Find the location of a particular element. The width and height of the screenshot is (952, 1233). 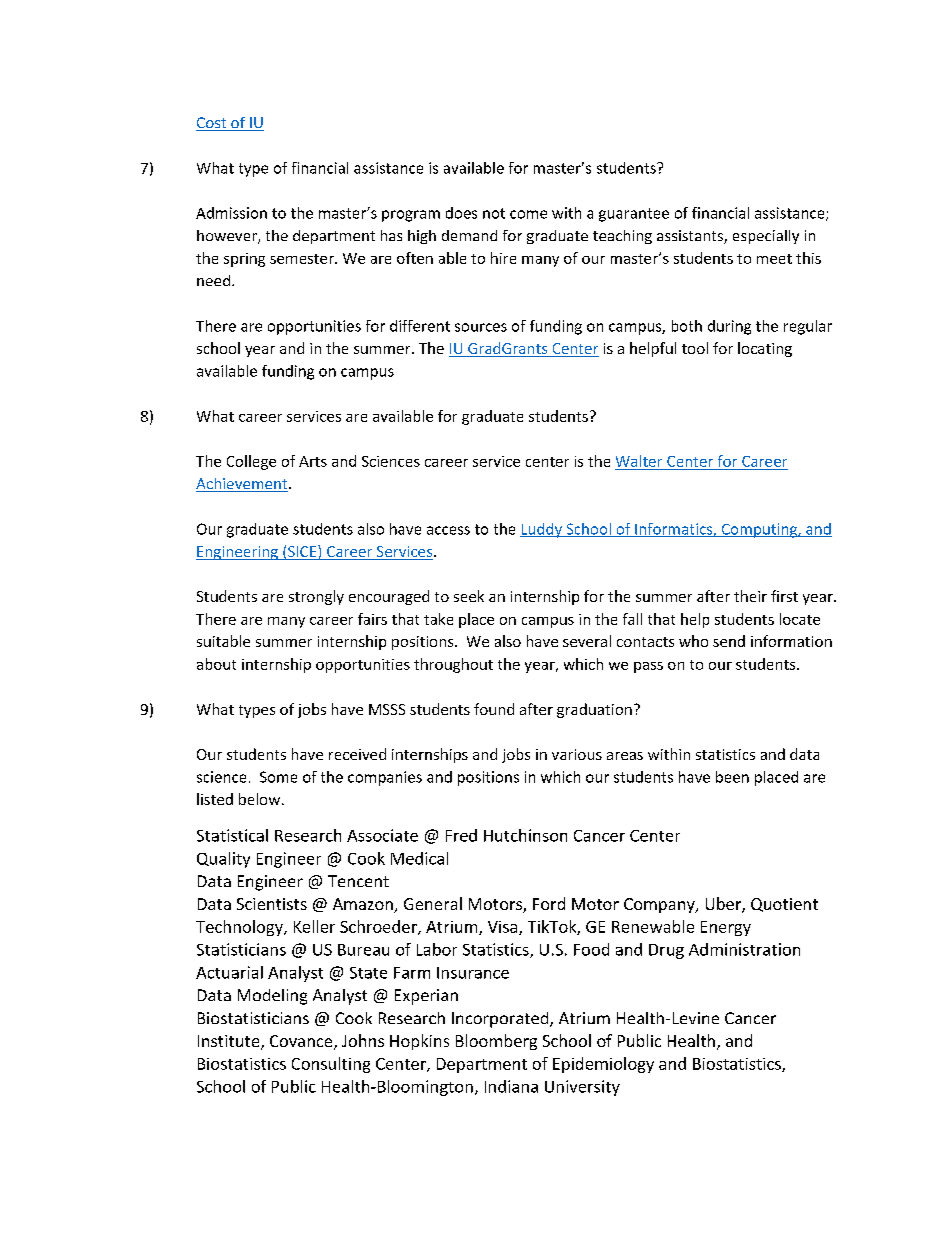

Cost is located at coordinates (212, 124).
